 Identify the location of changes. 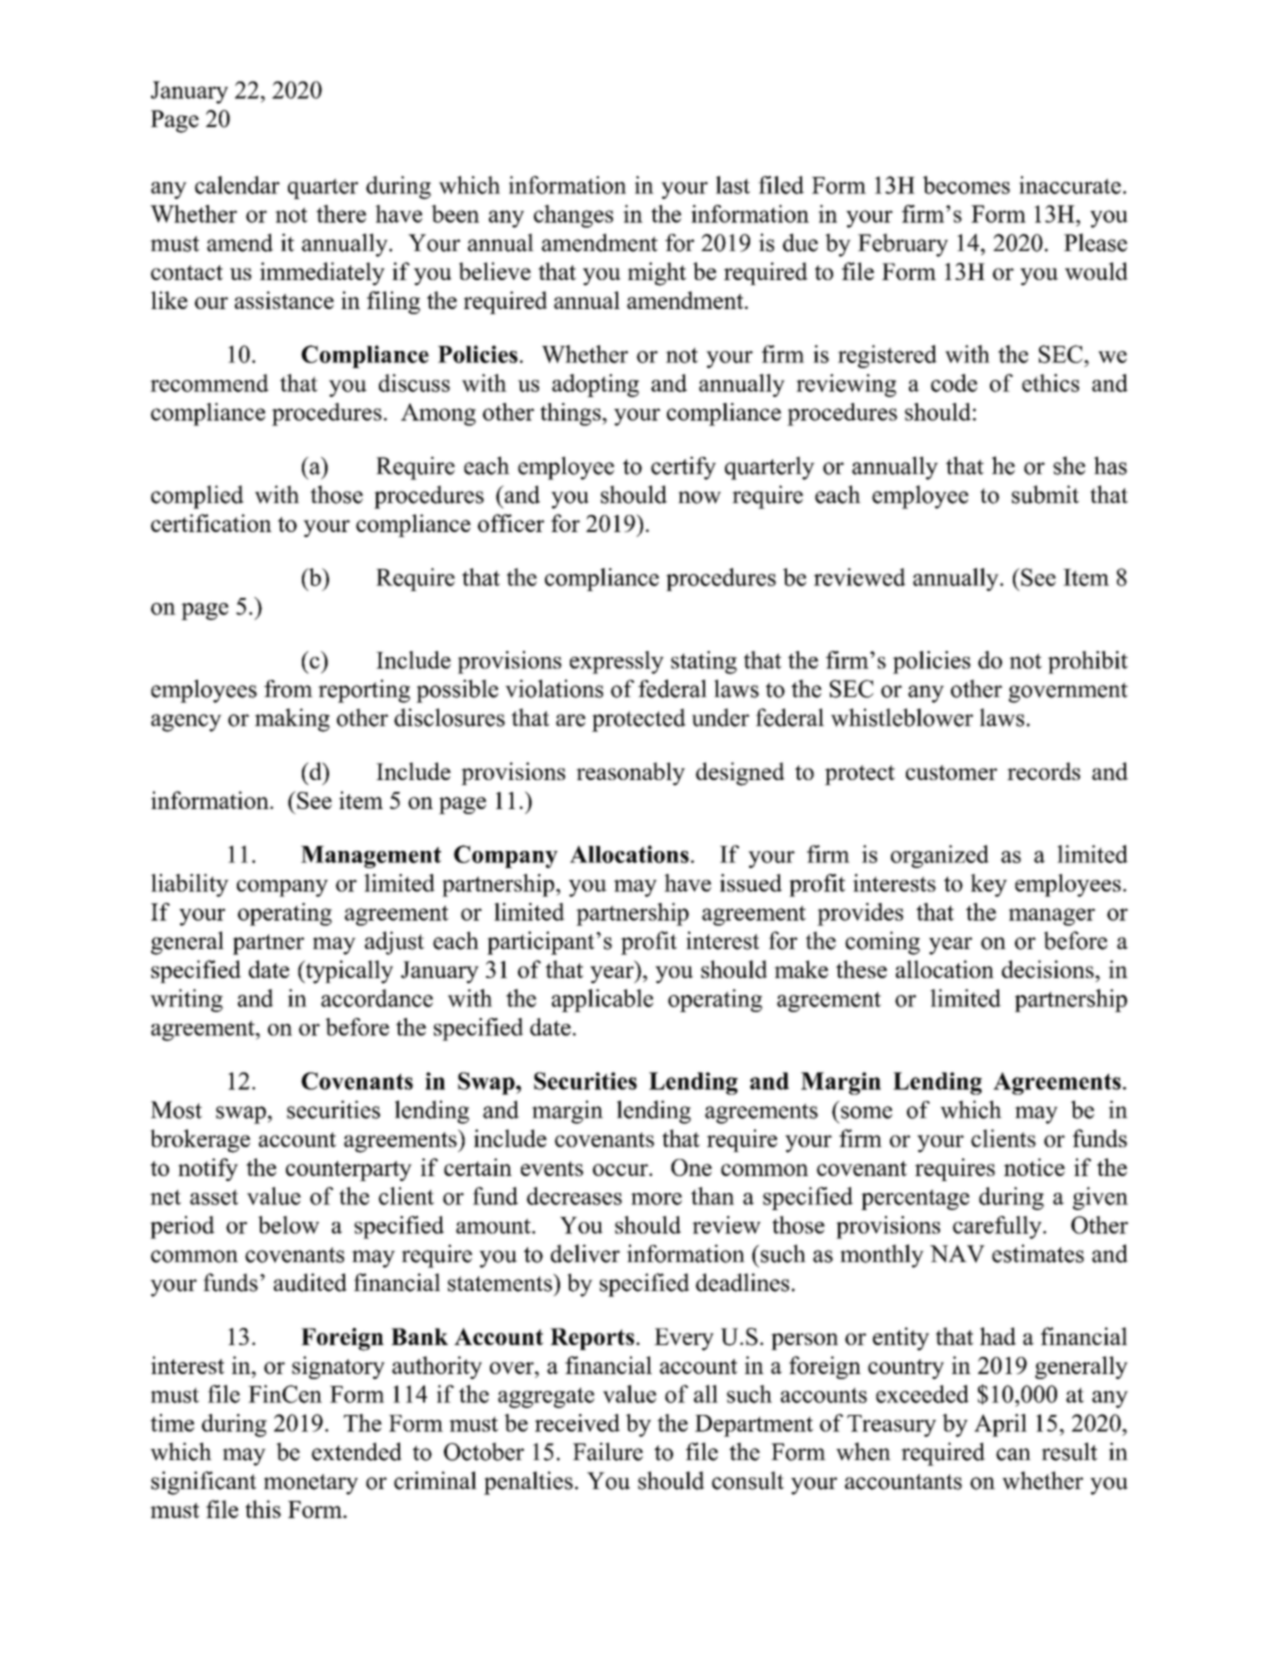
(573, 216).
